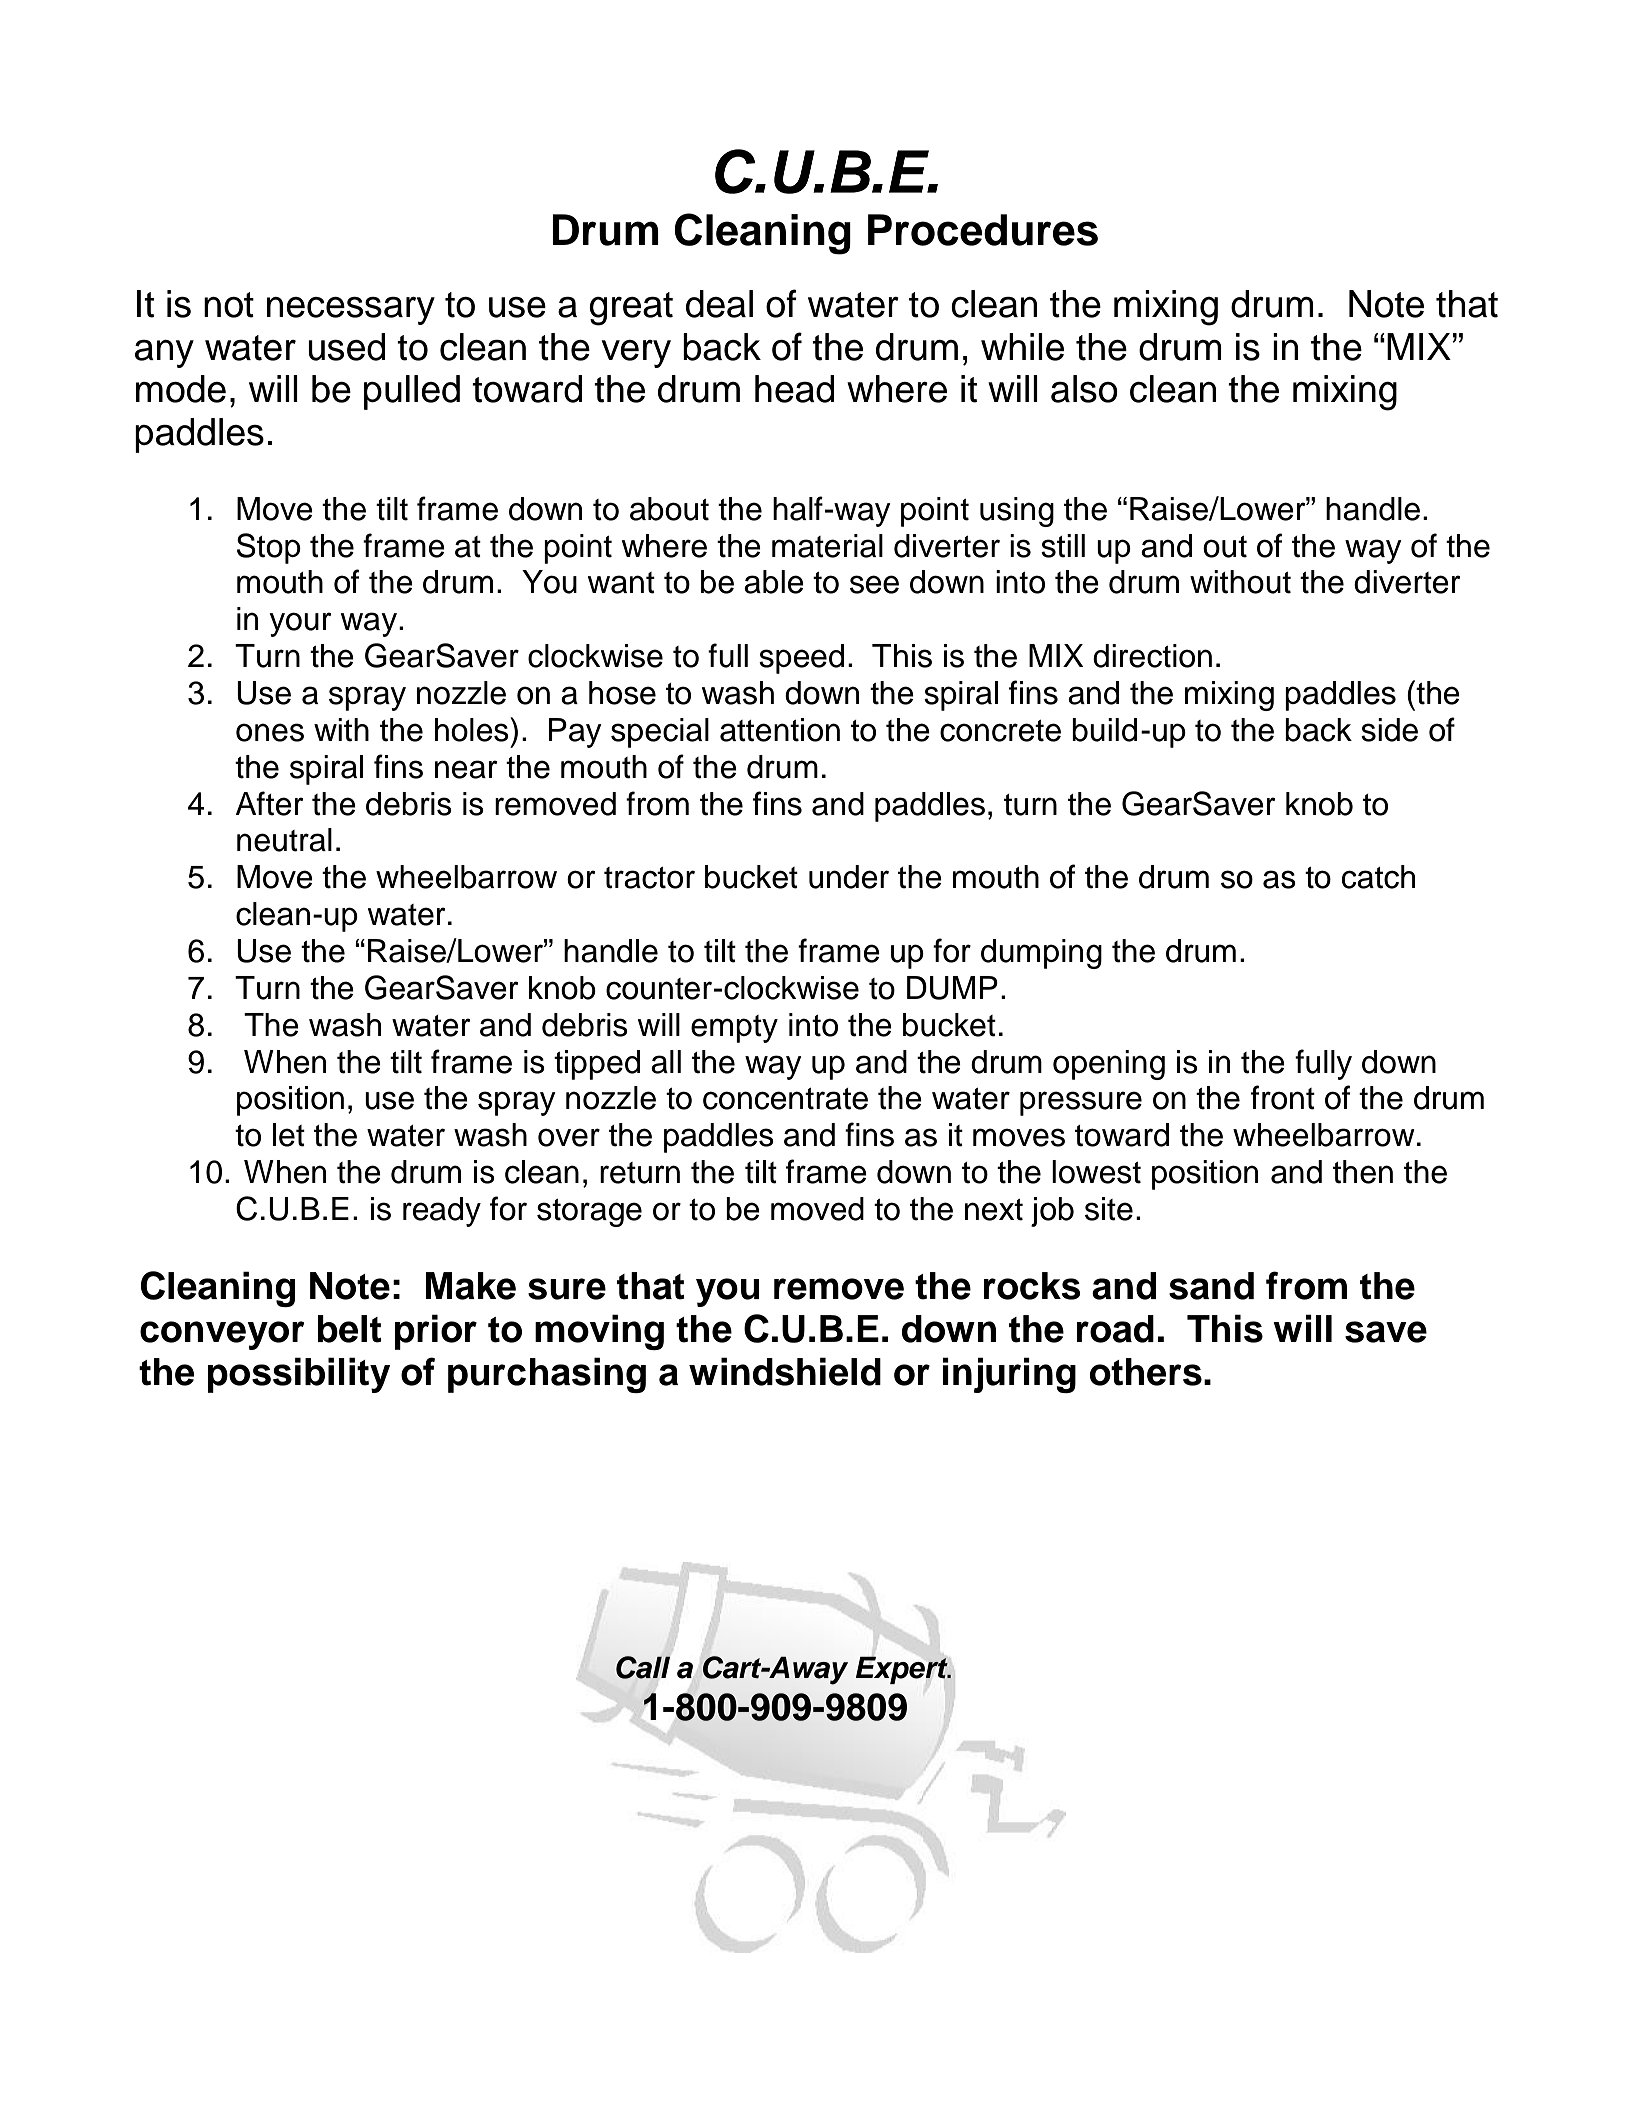 This screenshot has width=1634, height=2115. Describe the element at coordinates (1146, 1372) in the screenshot. I see `others` at that location.
